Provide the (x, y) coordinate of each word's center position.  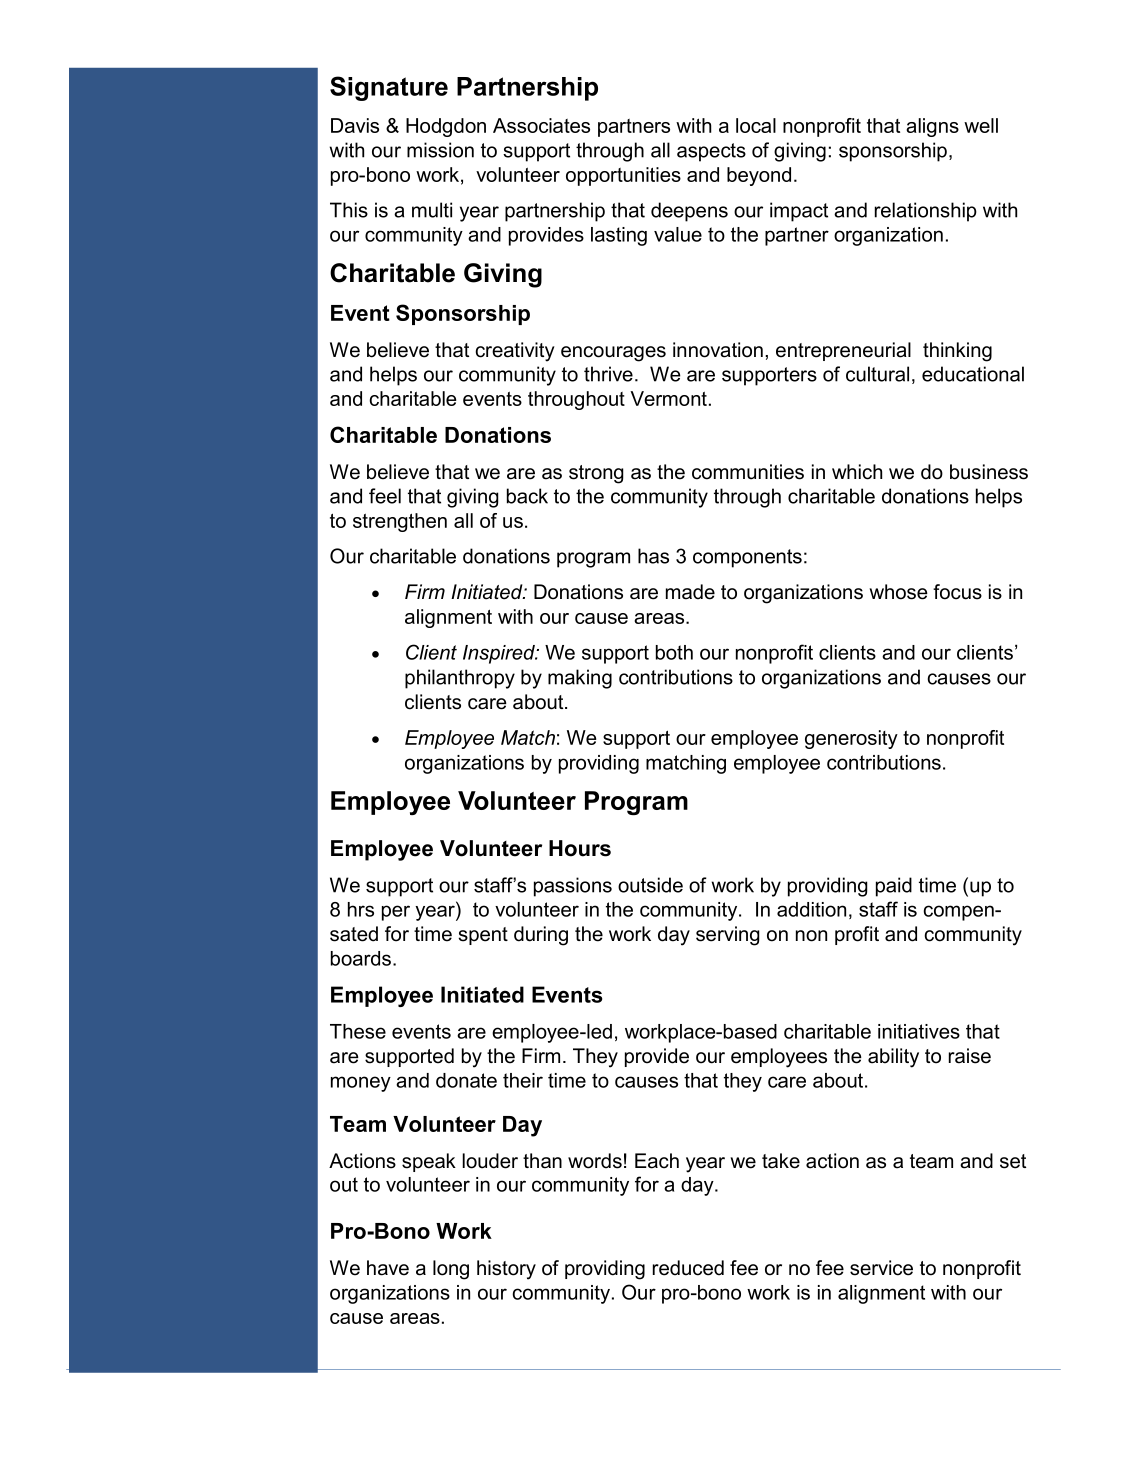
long (451, 1270)
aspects (711, 152)
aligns (932, 127)
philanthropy (460, 679)
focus (957, 592)
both (674, 652)
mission (440, 150)
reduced (688, 1268)
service (881, 1268)
